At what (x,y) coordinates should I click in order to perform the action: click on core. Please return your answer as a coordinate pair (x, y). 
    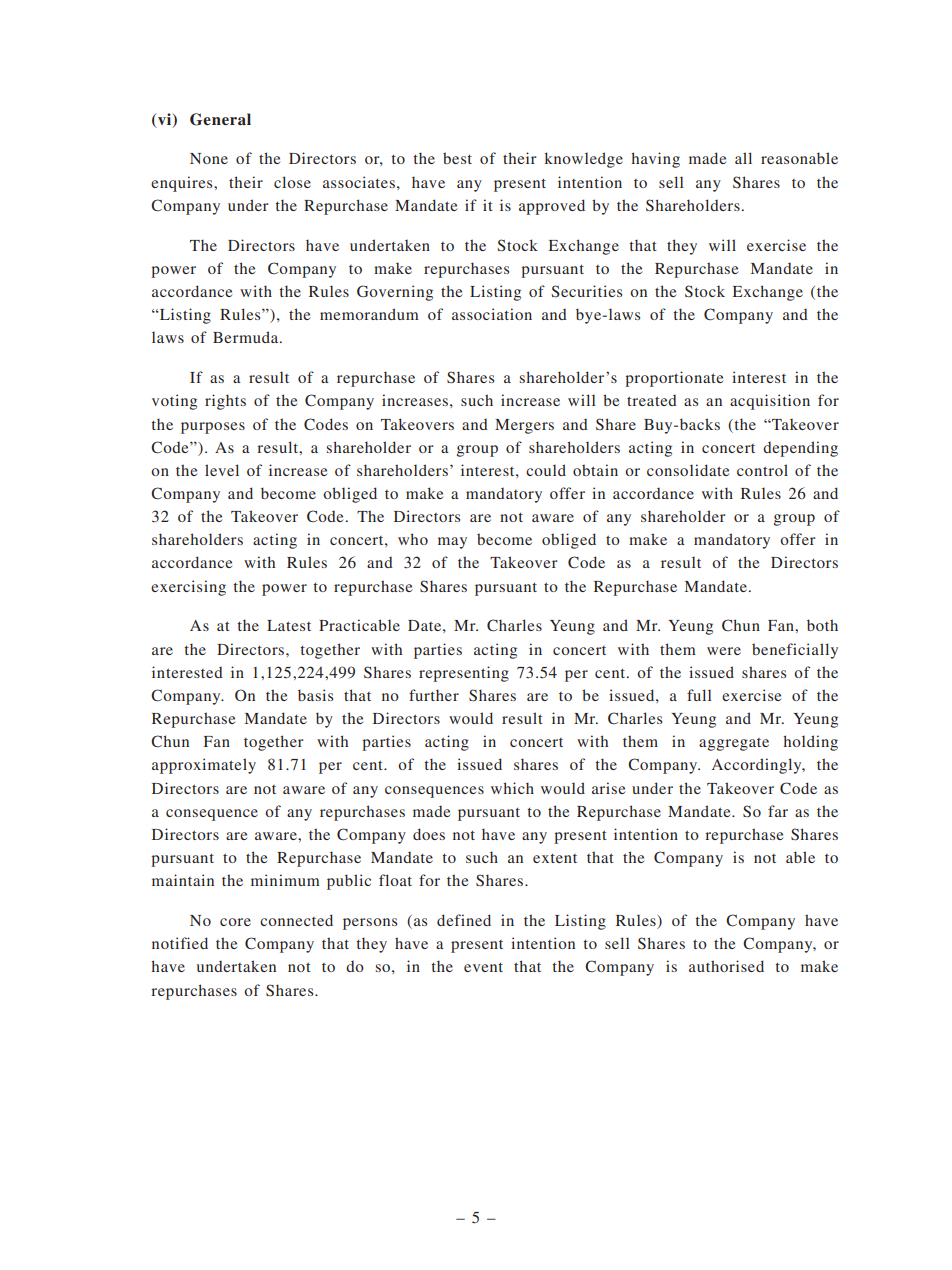
    Looking at the image, I should click on (235, 922).
